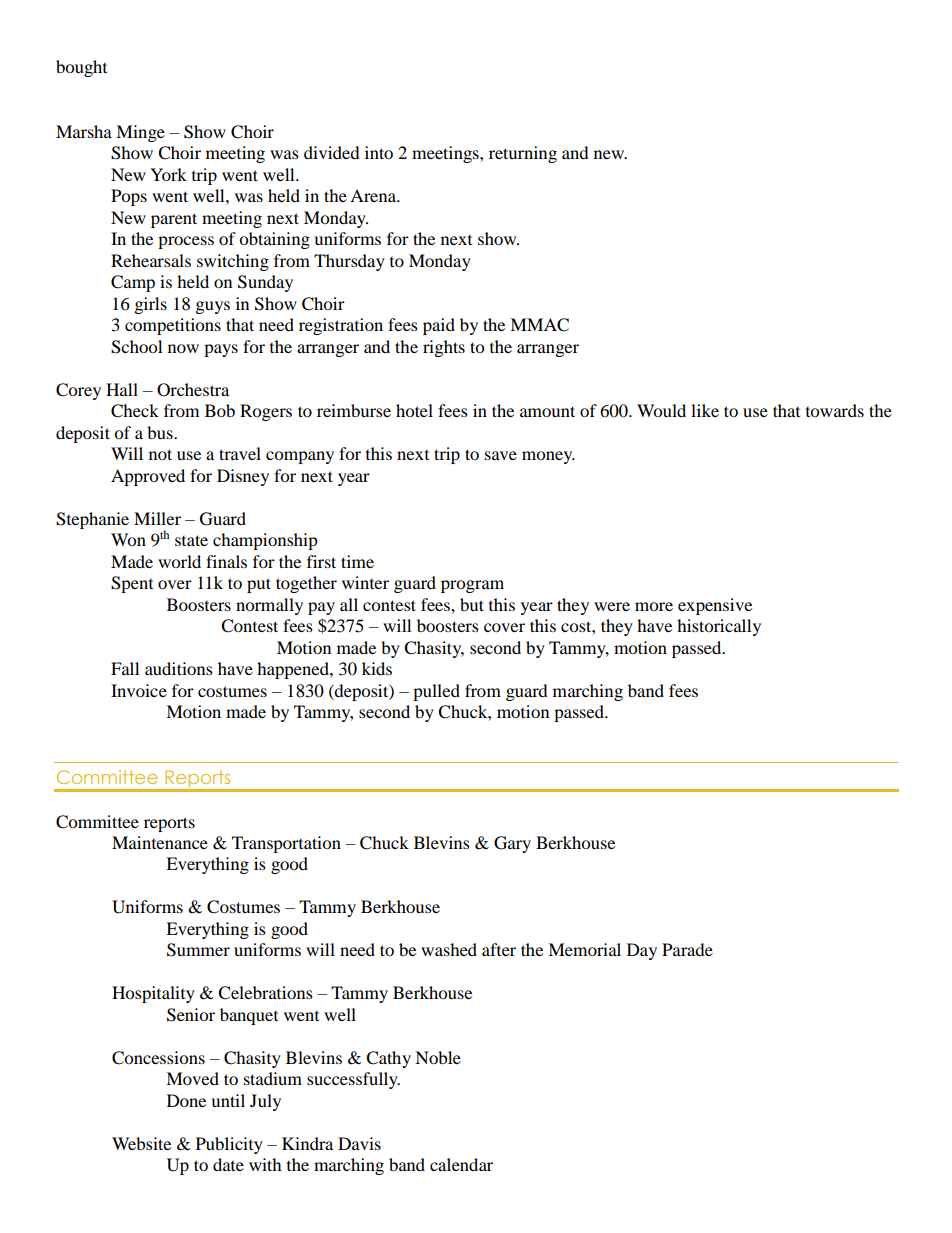  I want to click on Website, so click(141, 1143).
